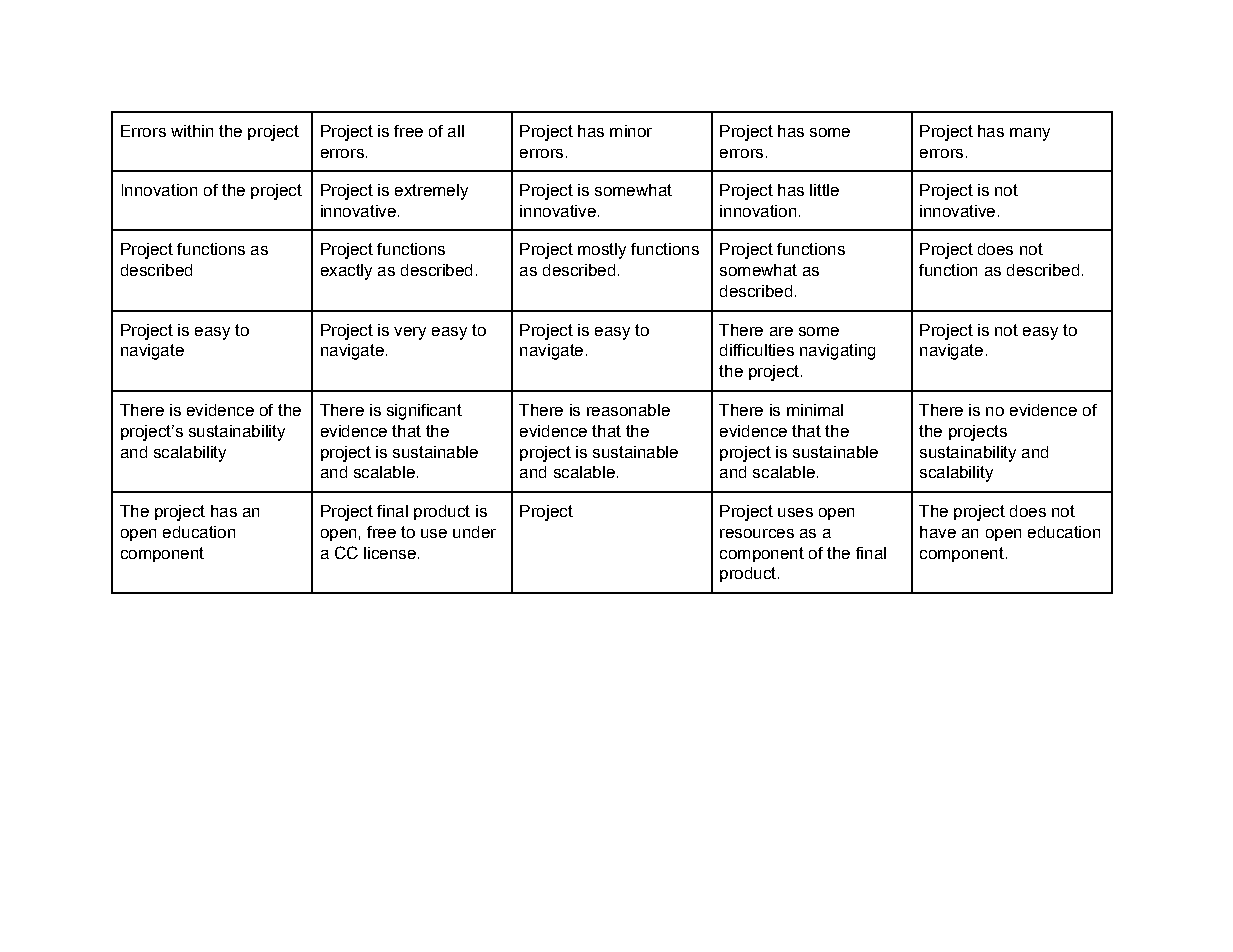  I want to click on difficulties, so click(757, 350).
